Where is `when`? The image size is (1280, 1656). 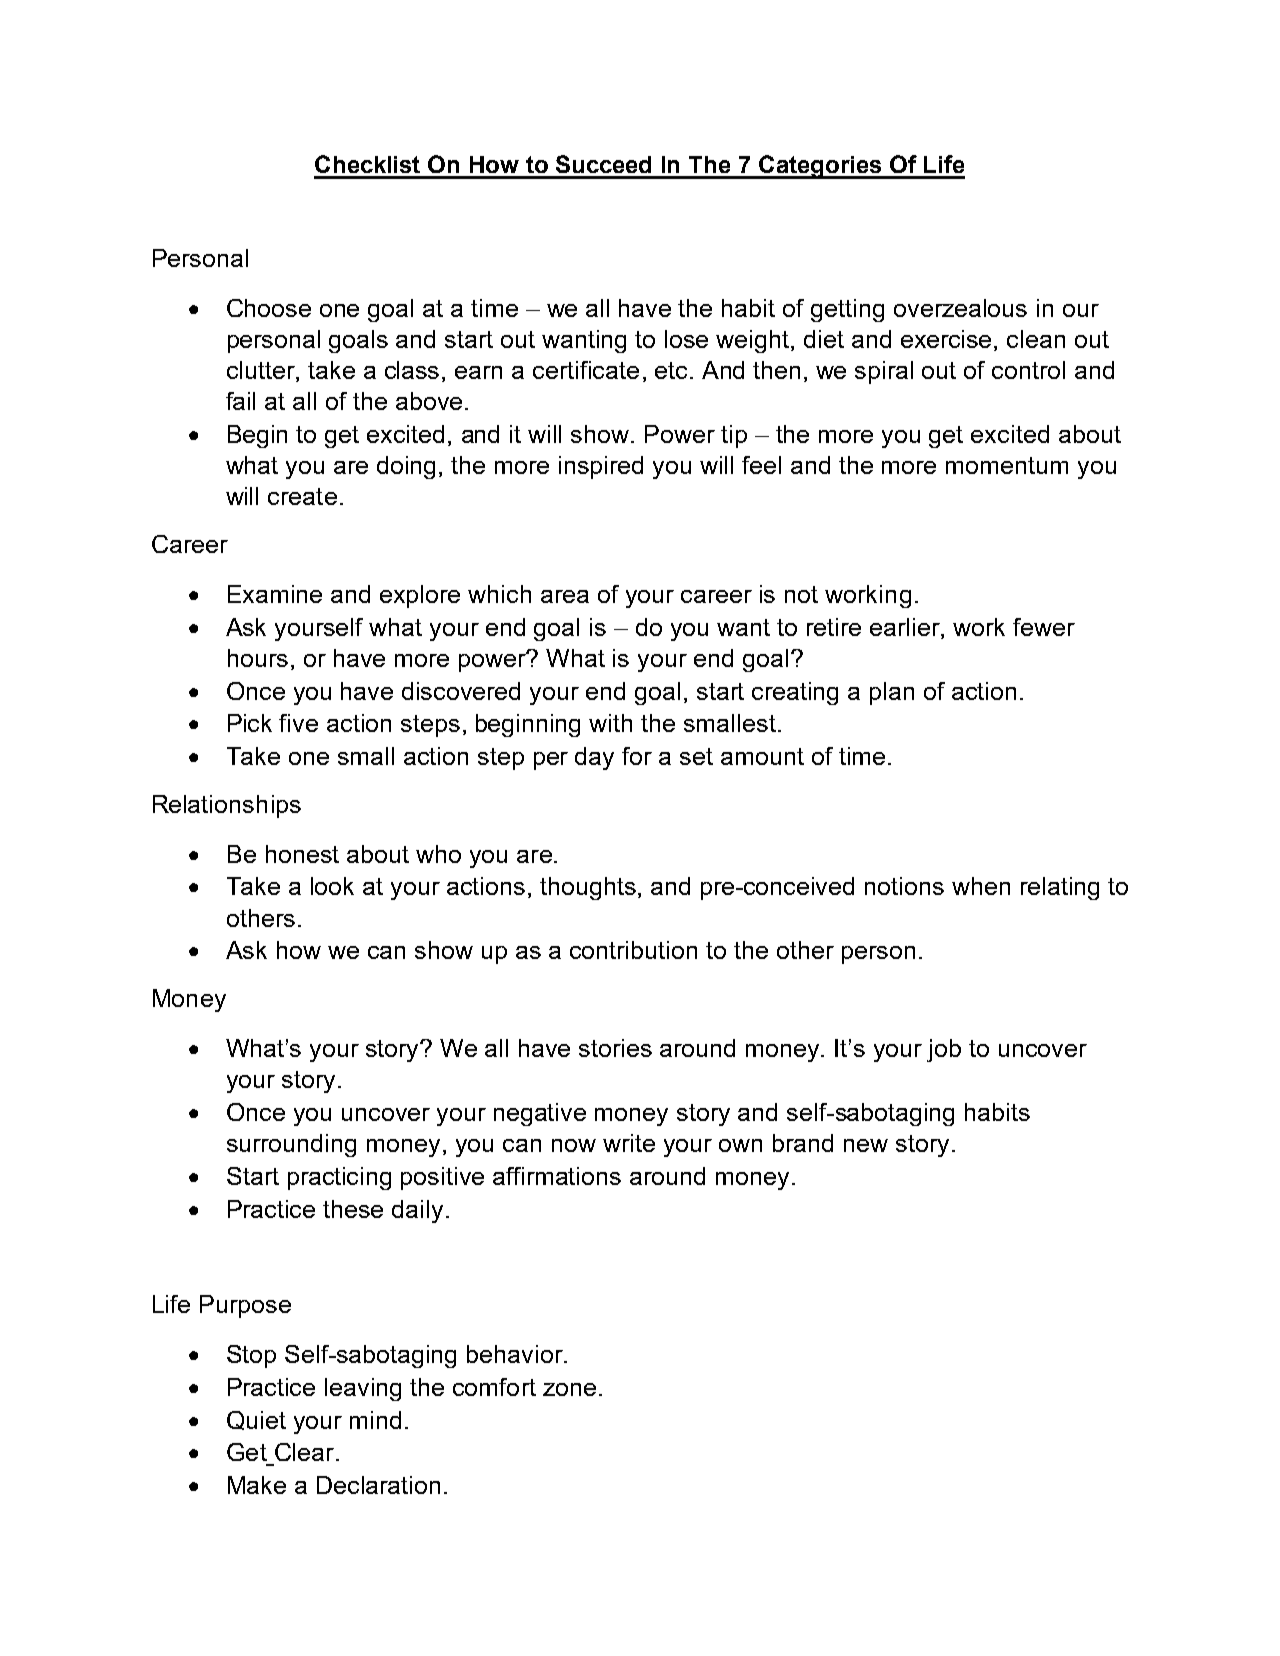 when is located at coordinates (981, 886).
